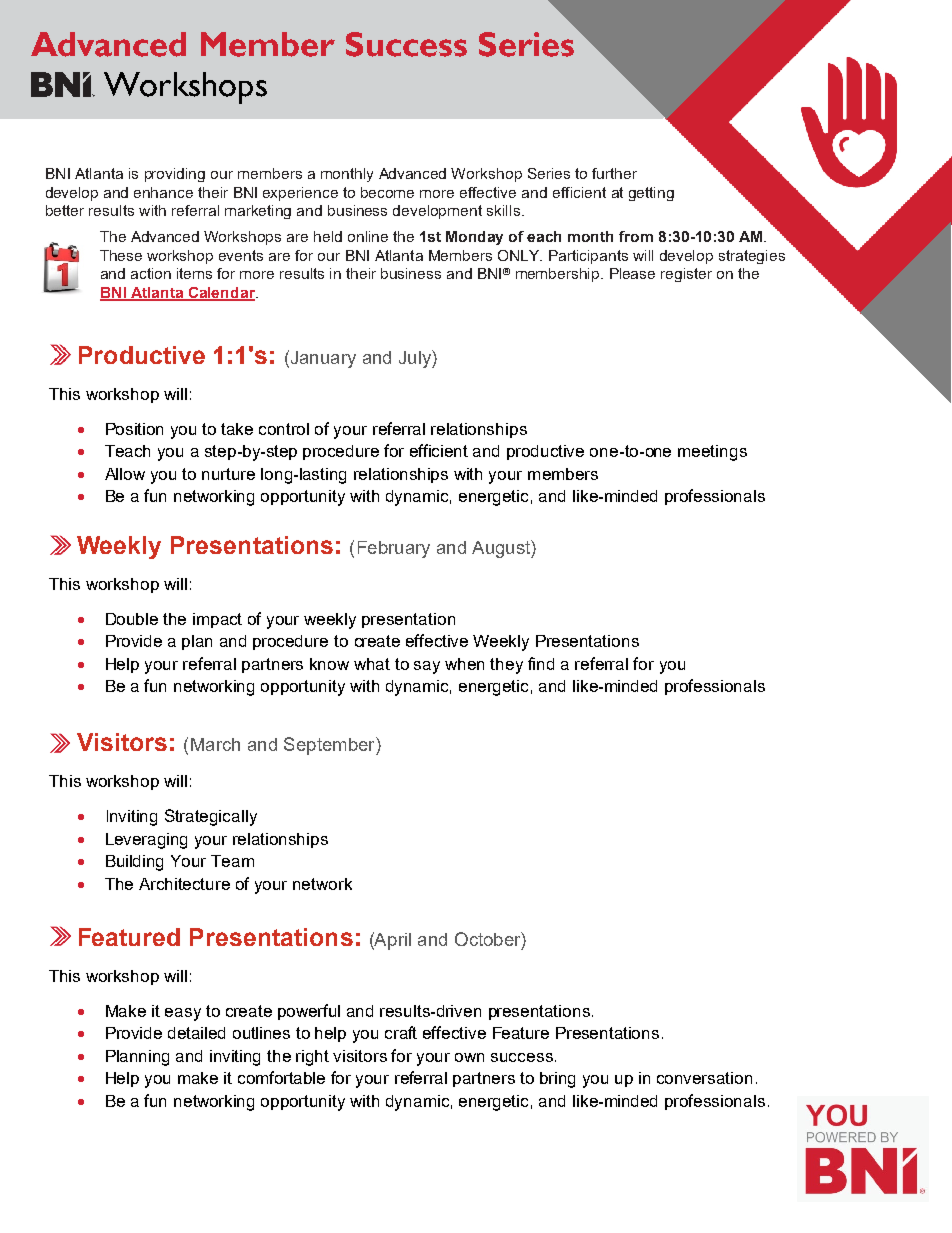 Image resolution: width=952 pixels, height=1233 pixels. I want to click on find, so click(541, 663).
